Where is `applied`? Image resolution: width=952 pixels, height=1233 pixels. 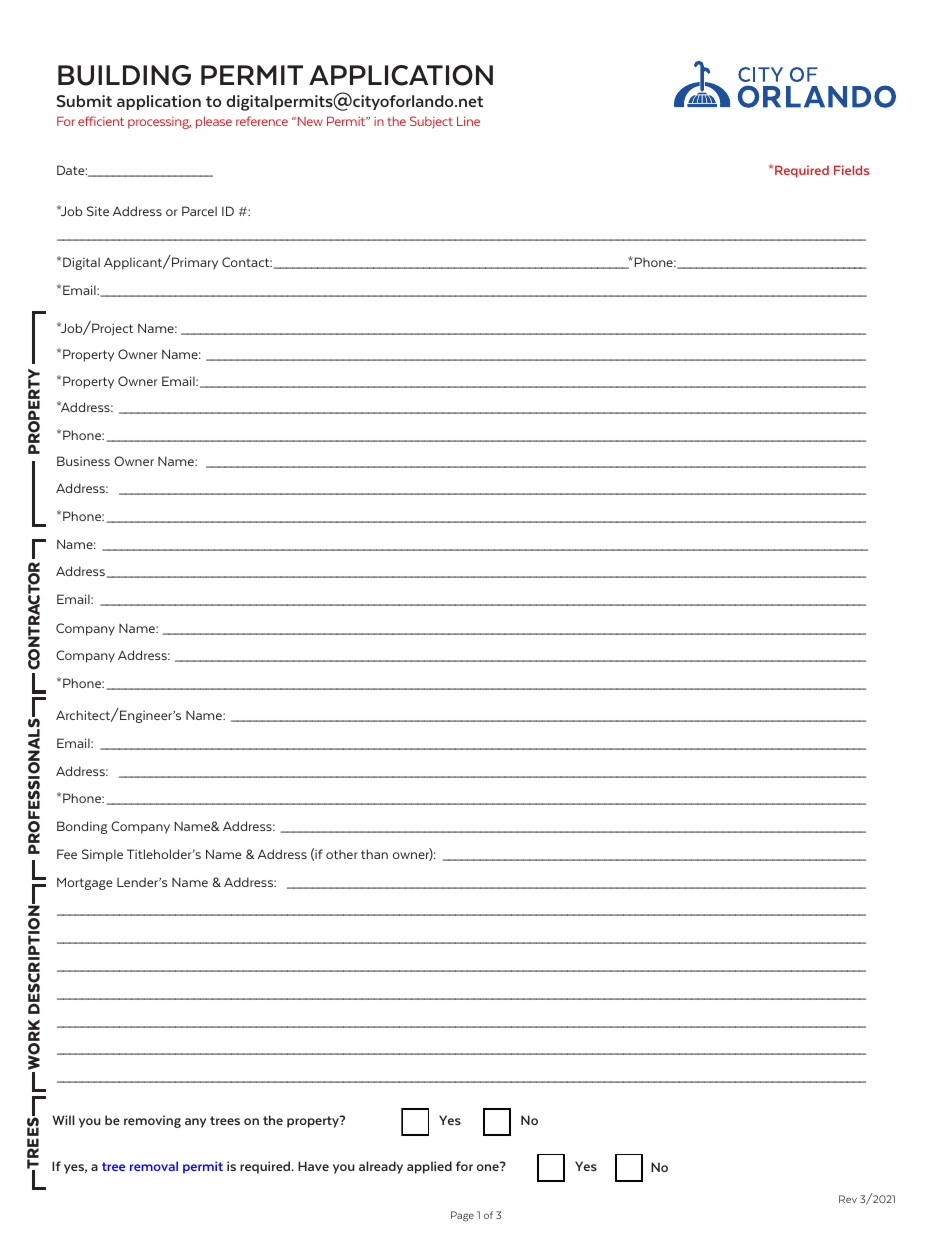 applied is located at coordinates (429, 1167).
